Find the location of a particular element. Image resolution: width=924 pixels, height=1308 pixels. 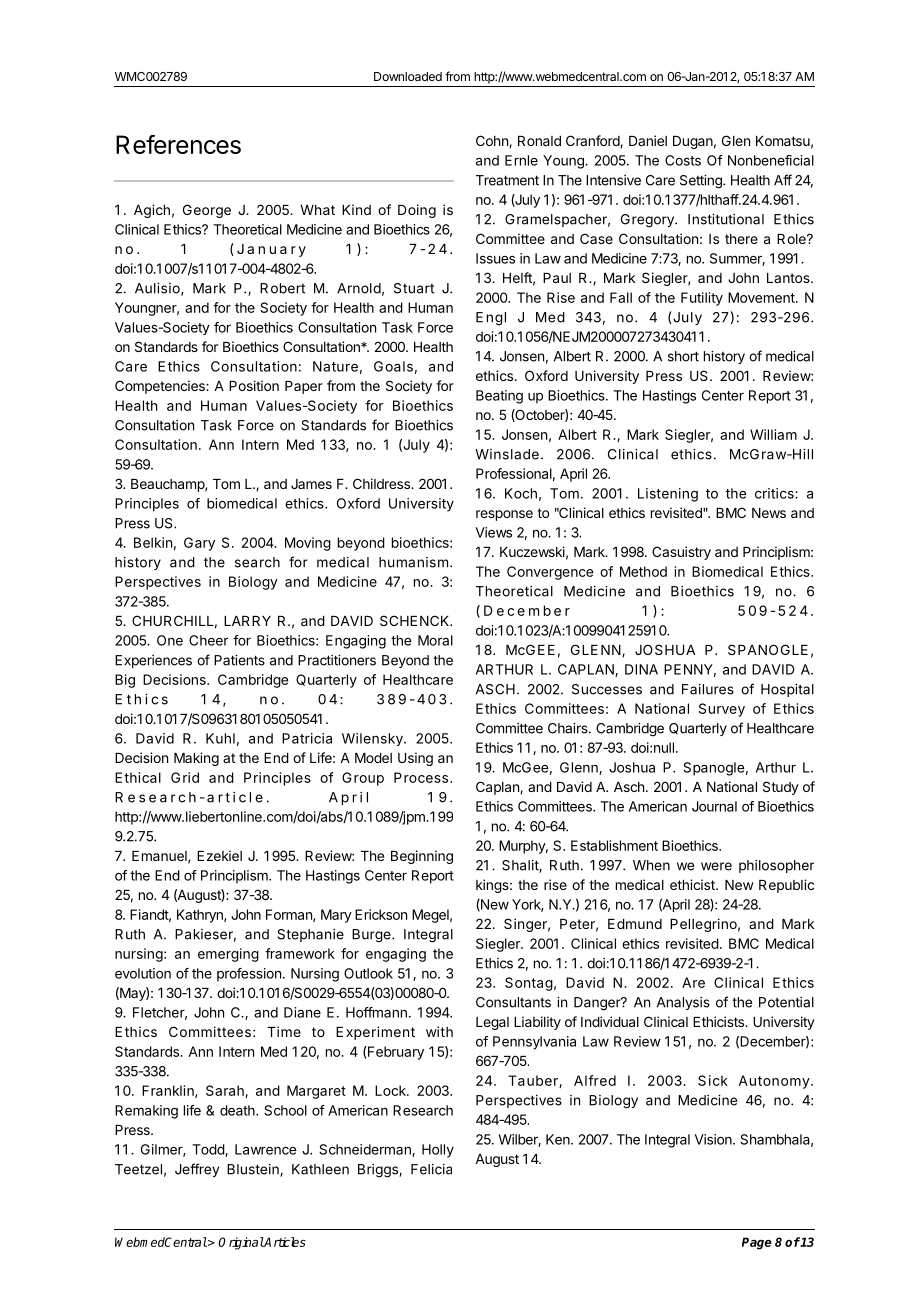

Cohn is located at coordinates (493, 141).
